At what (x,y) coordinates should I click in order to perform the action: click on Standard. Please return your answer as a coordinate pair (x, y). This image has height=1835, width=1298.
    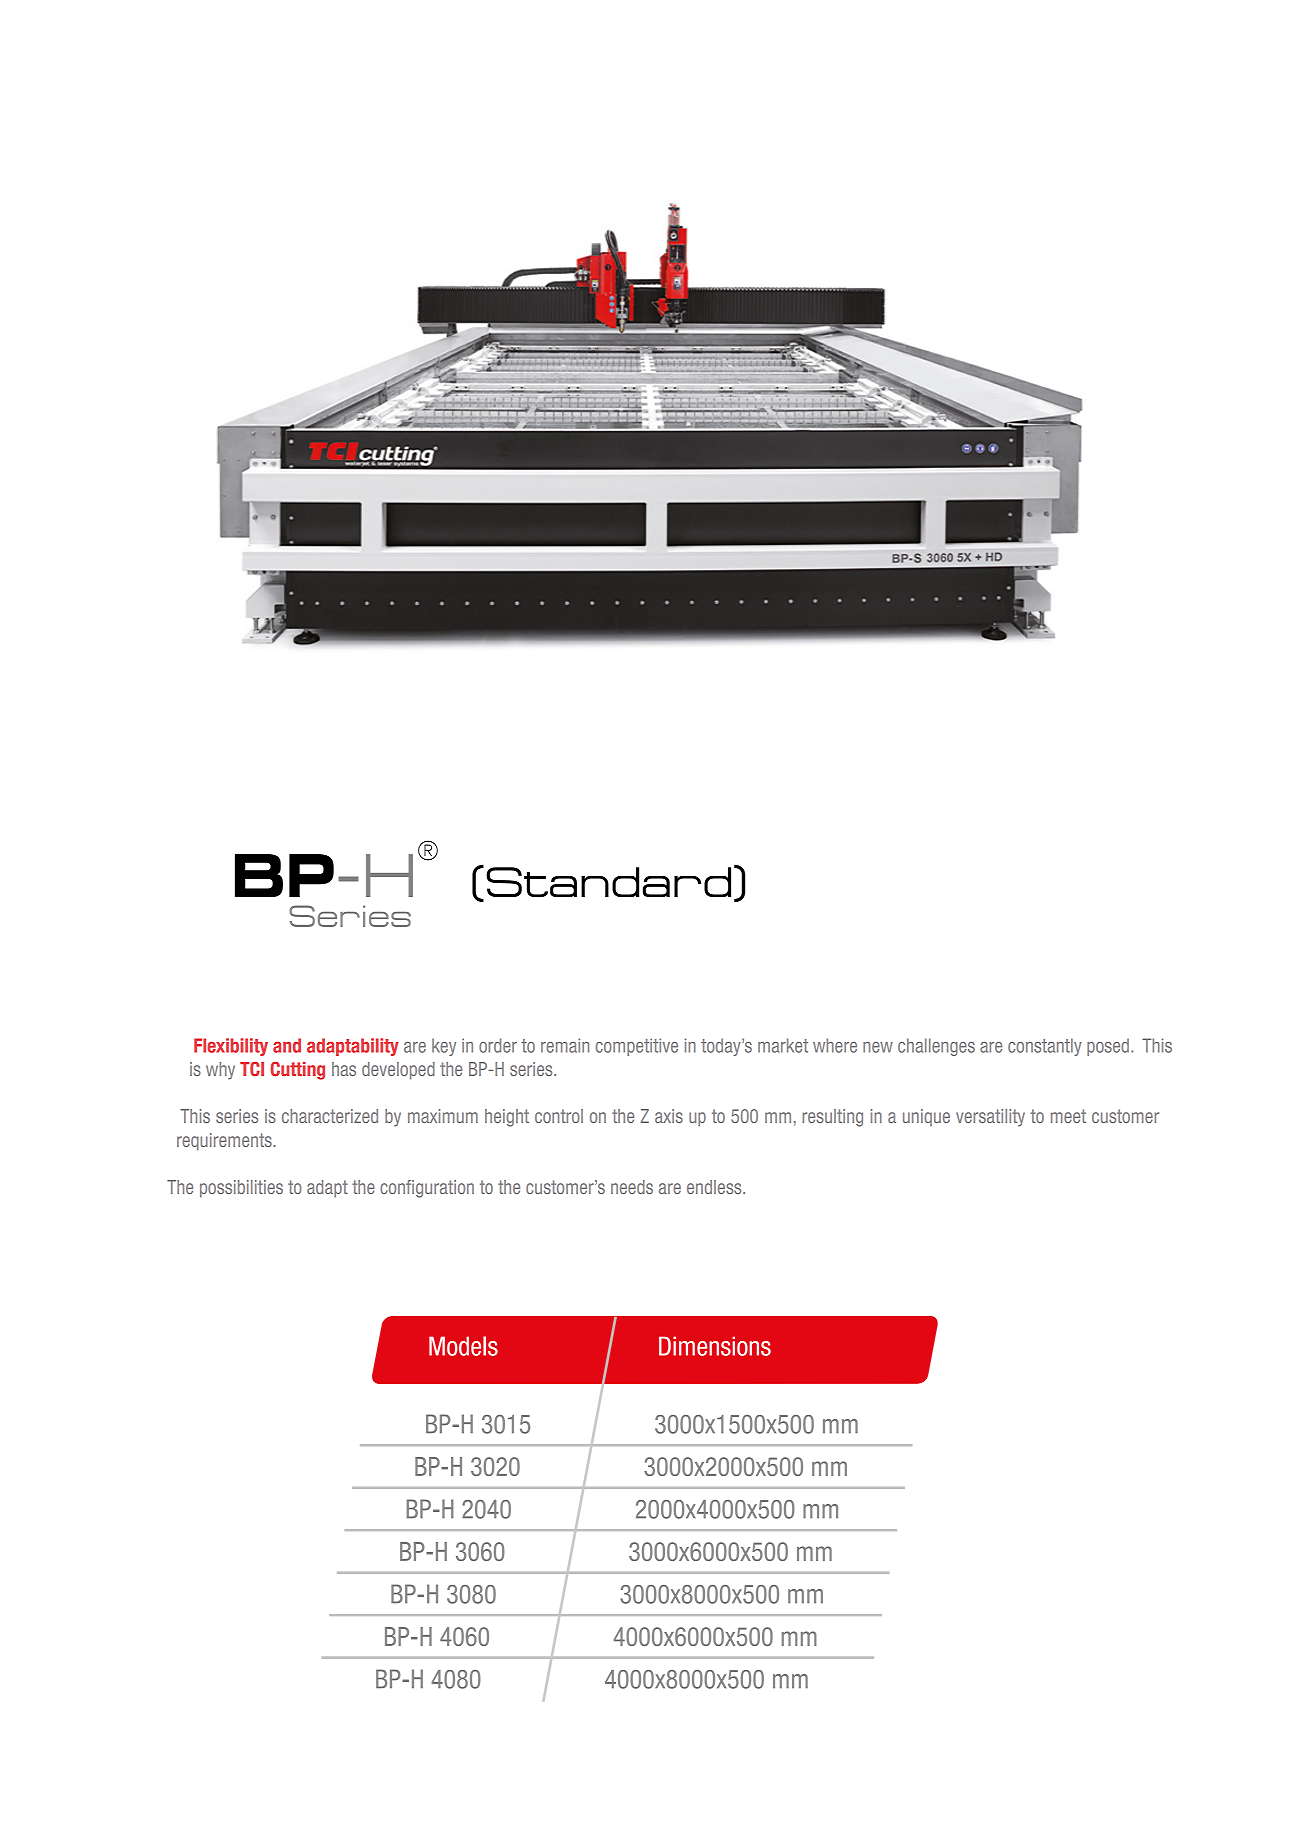
    Looking at the image, I should click on (608, 882).
